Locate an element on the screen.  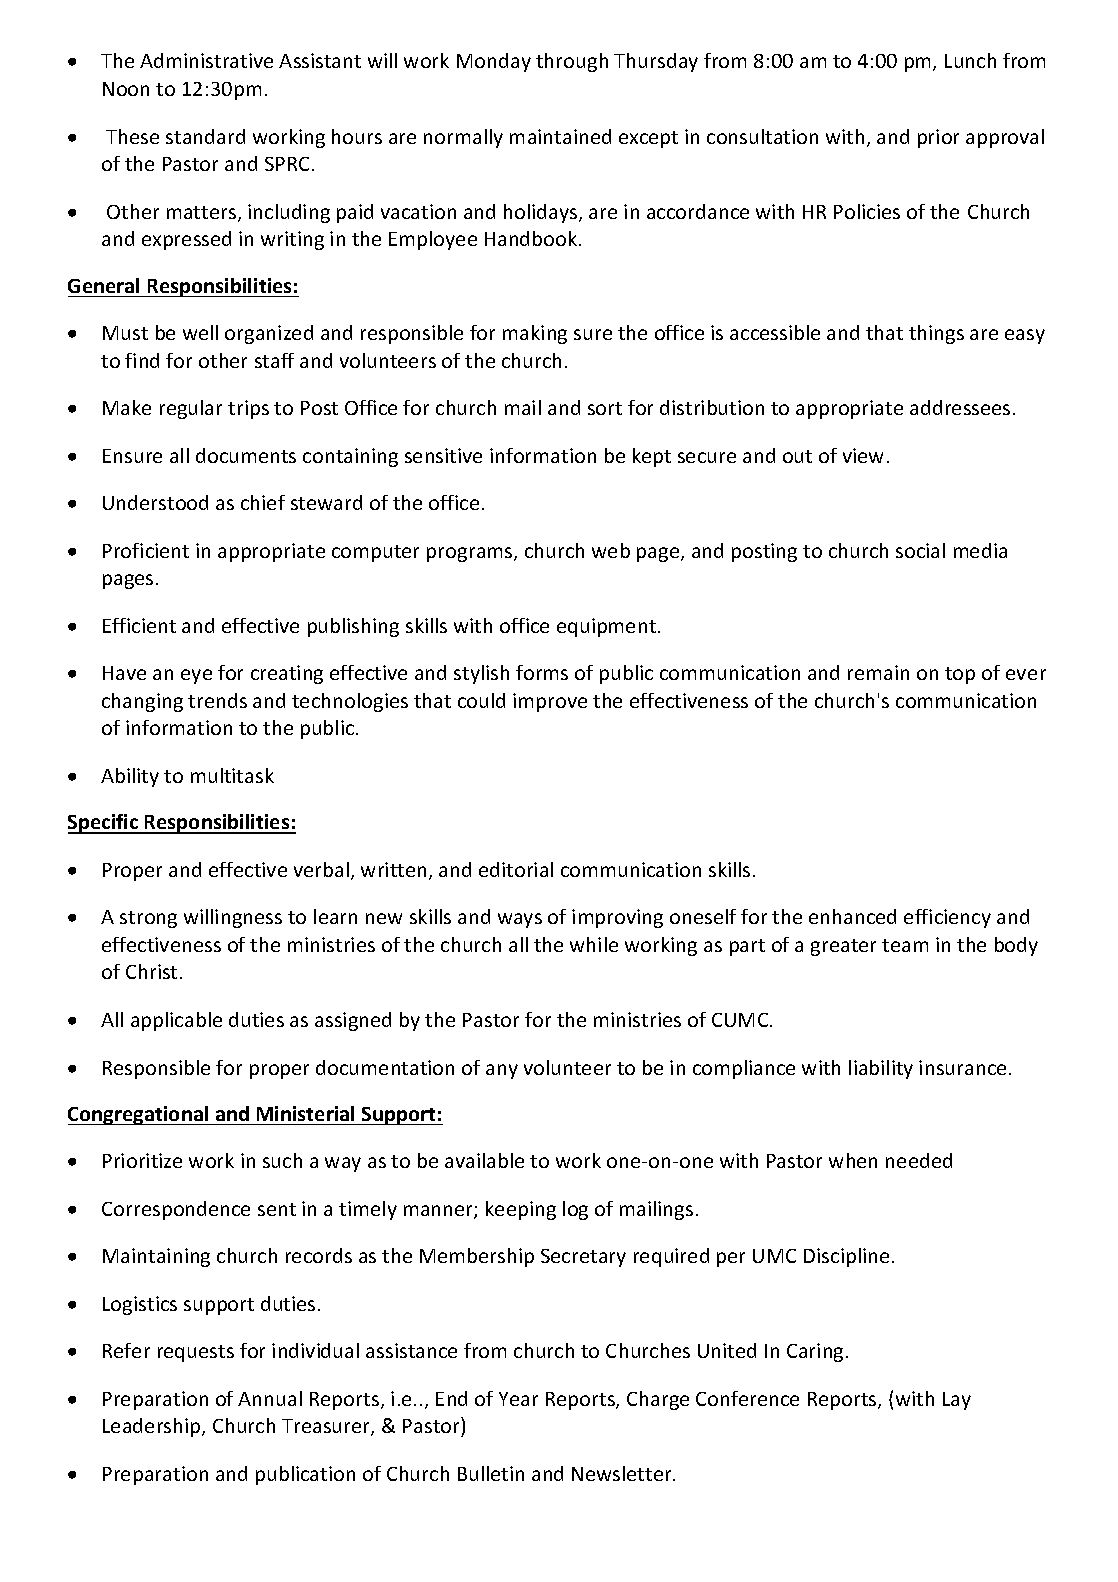
multitask is located at coordinates (232, 775).
